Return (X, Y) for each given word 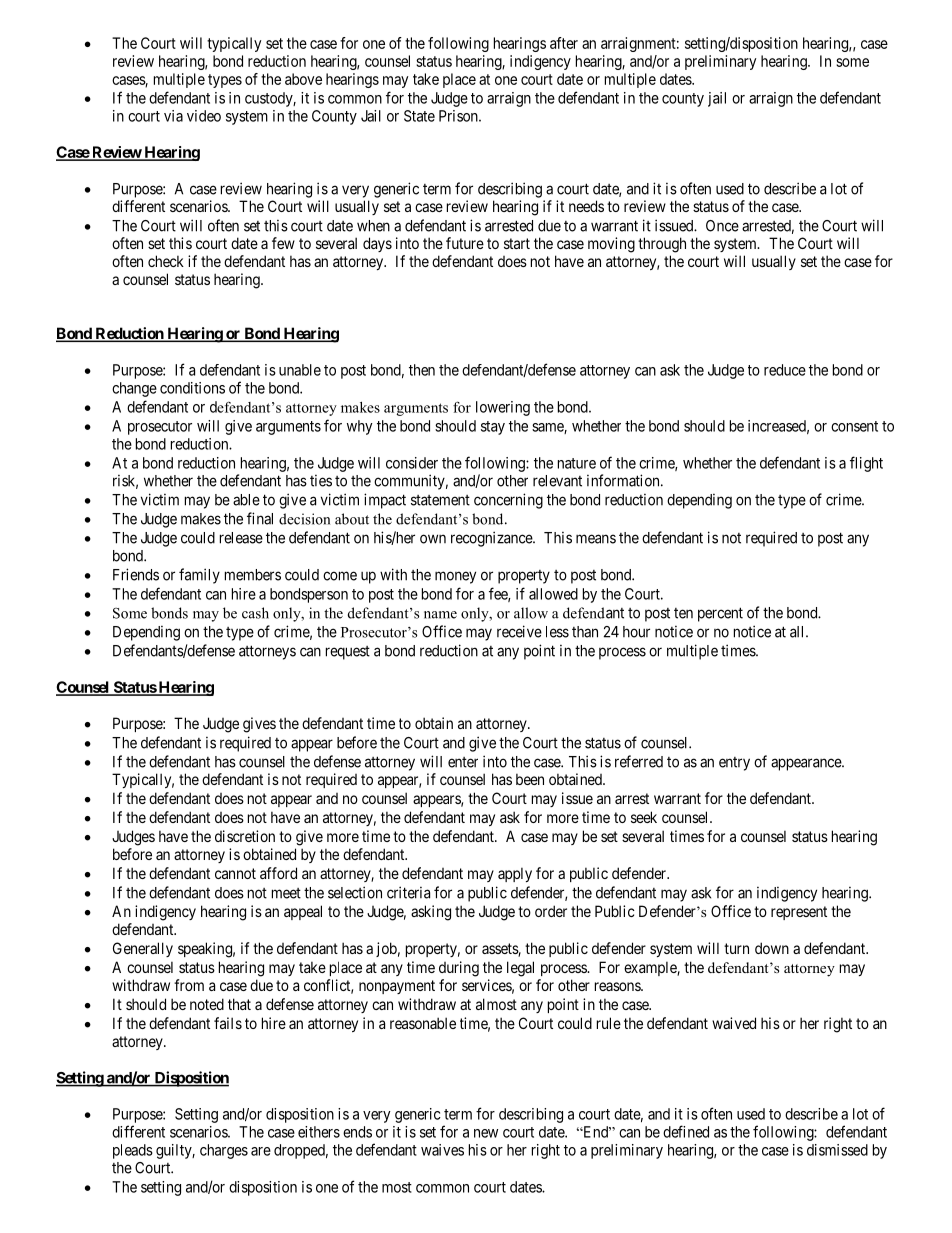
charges (224, 1151)
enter (463, 762)
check (166, 261)
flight (866, 464)
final (260, 518)
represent (799, 913)
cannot (235, 873)
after (564, 43)
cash (255, 613)
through (662, 245)
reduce (785, 370)
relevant (557, 481)
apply (515, 874)
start (517, 243)
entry (734, 764)
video (204, 116)
